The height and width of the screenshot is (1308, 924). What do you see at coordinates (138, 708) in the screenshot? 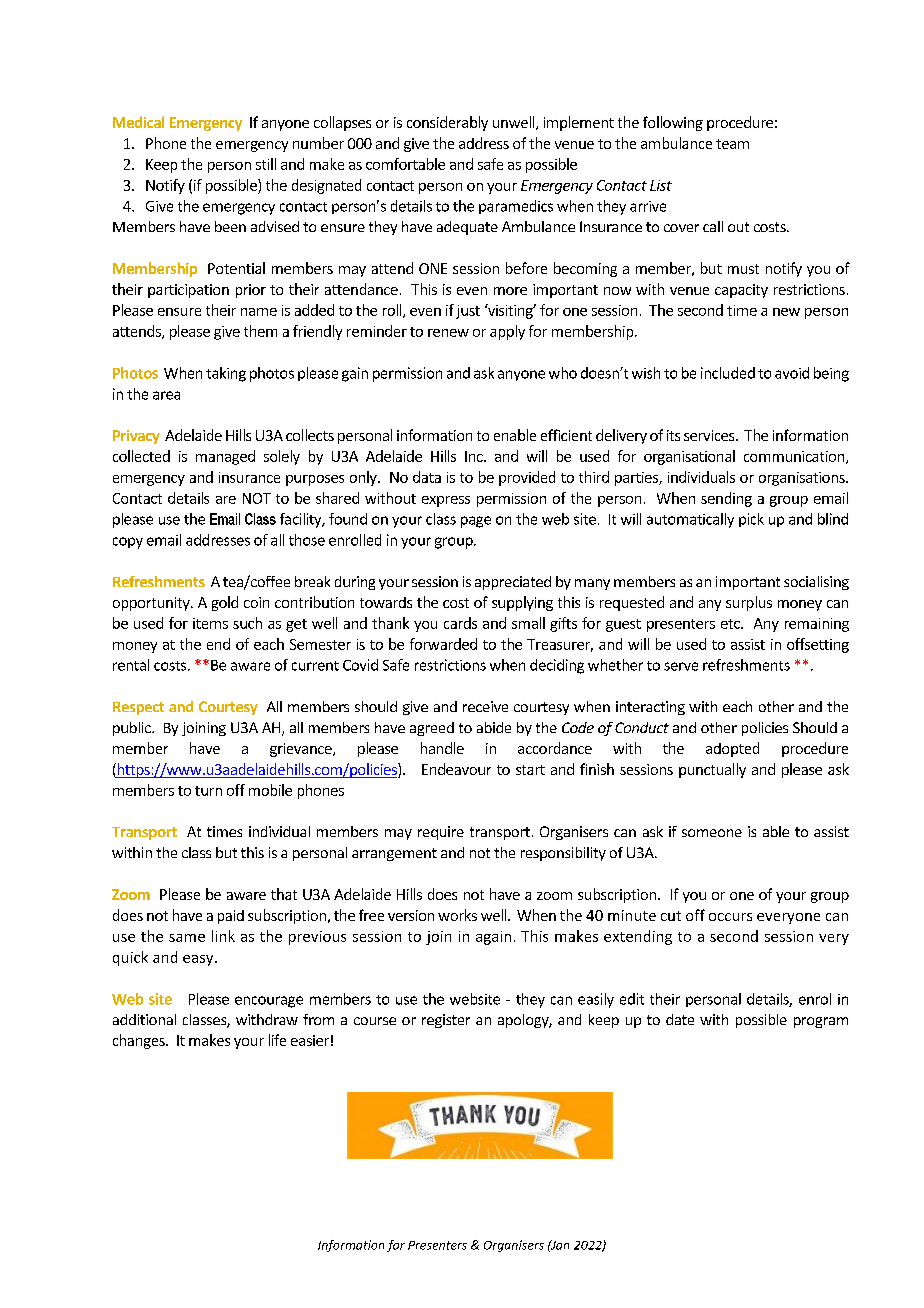
I see `Respect` at bounding box center [138, 708].
